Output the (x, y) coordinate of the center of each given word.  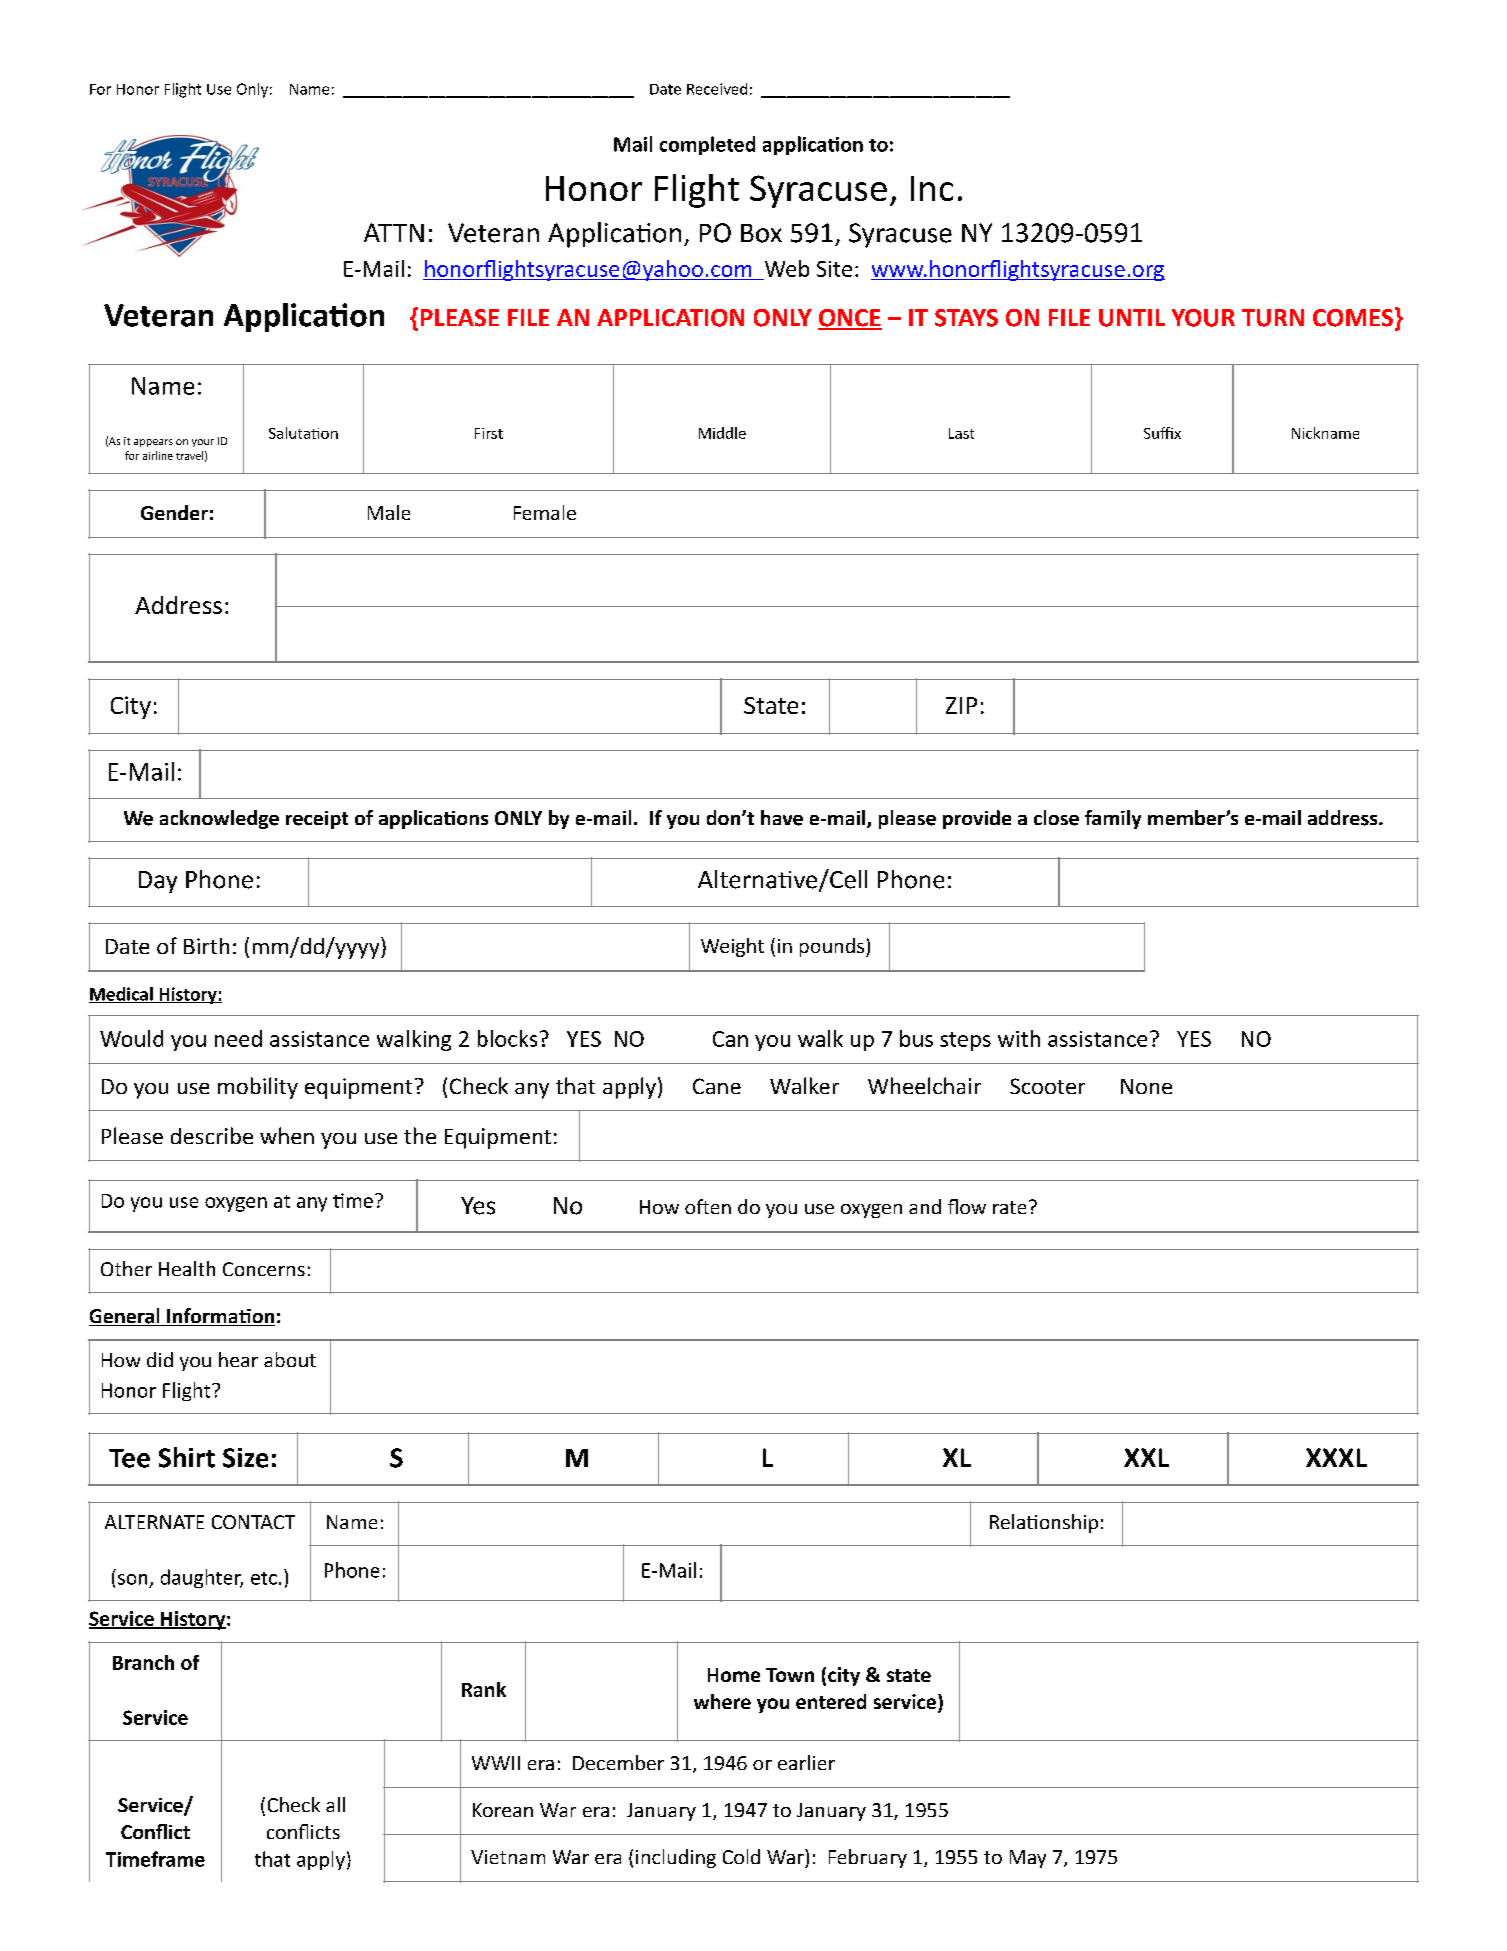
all (335, 1804)
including (676, 1858)
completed (707, 145)
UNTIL (1132, 318)
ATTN (394, 232)
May (1028, 1859)
